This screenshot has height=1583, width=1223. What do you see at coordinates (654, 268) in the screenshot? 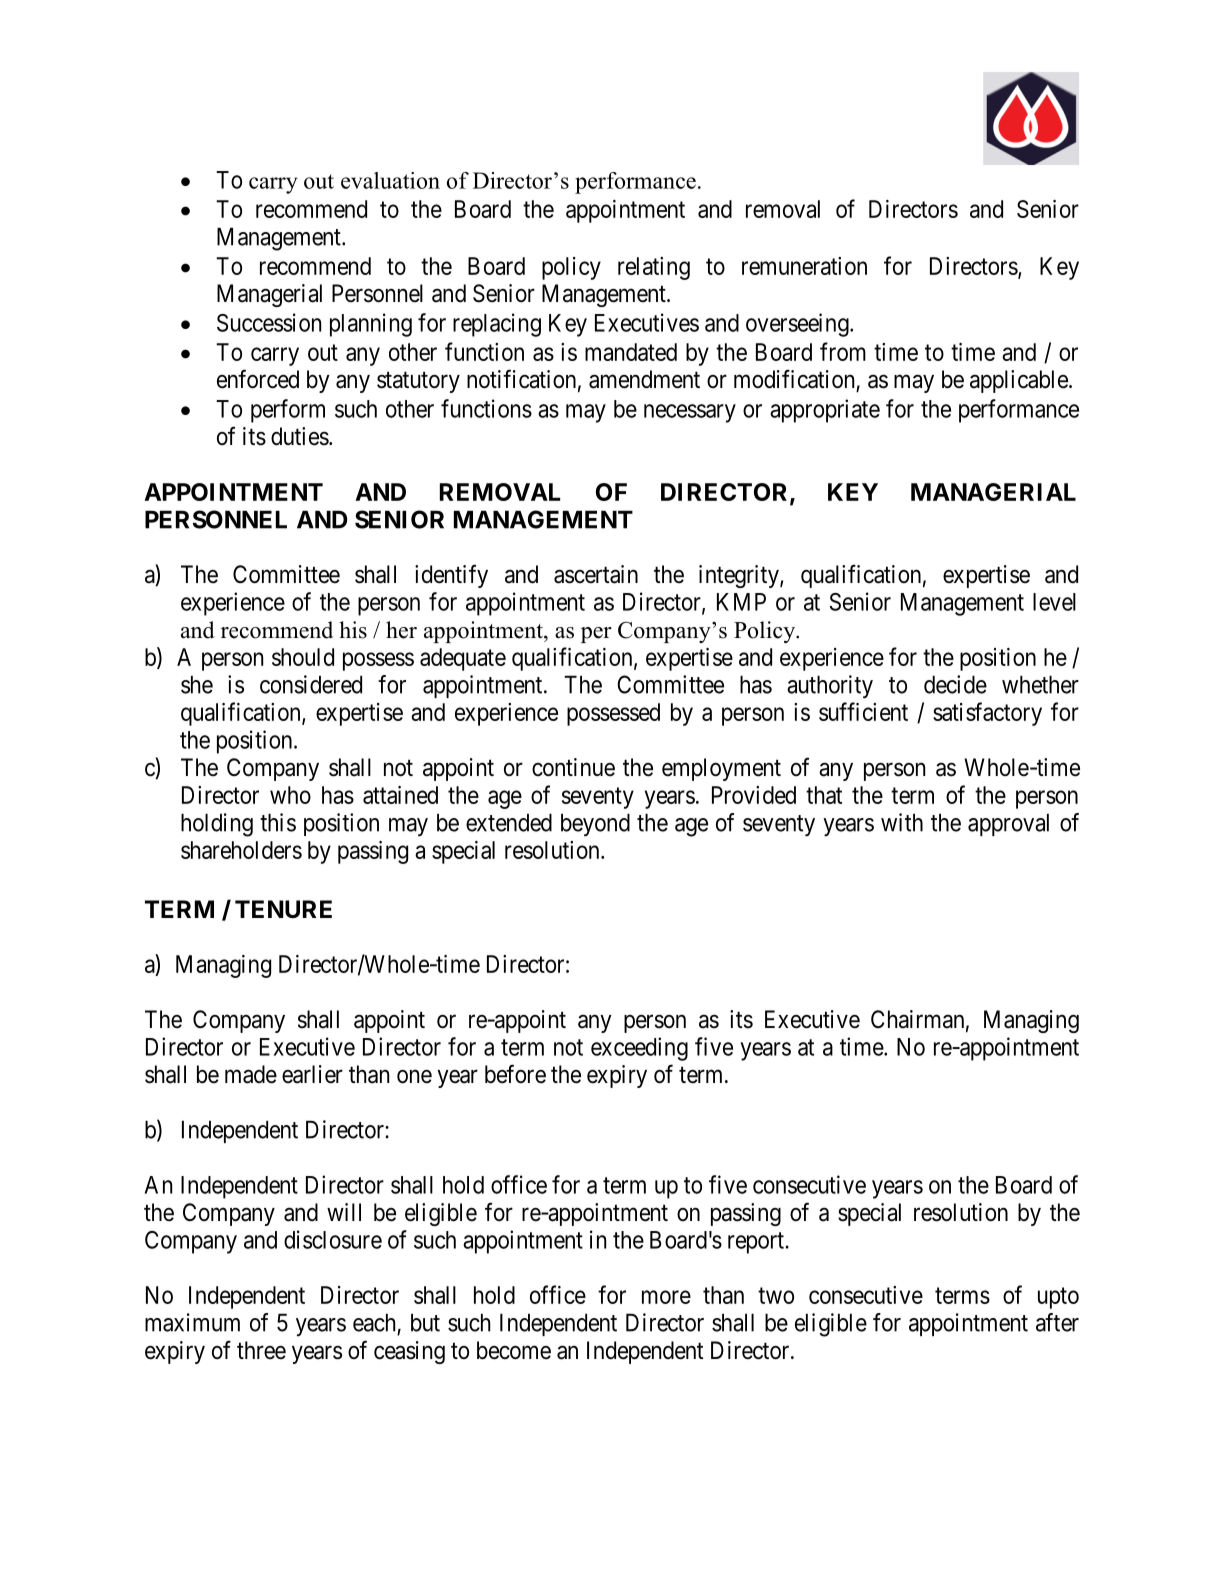
I see `relating` at bounding box center [654, 268].
